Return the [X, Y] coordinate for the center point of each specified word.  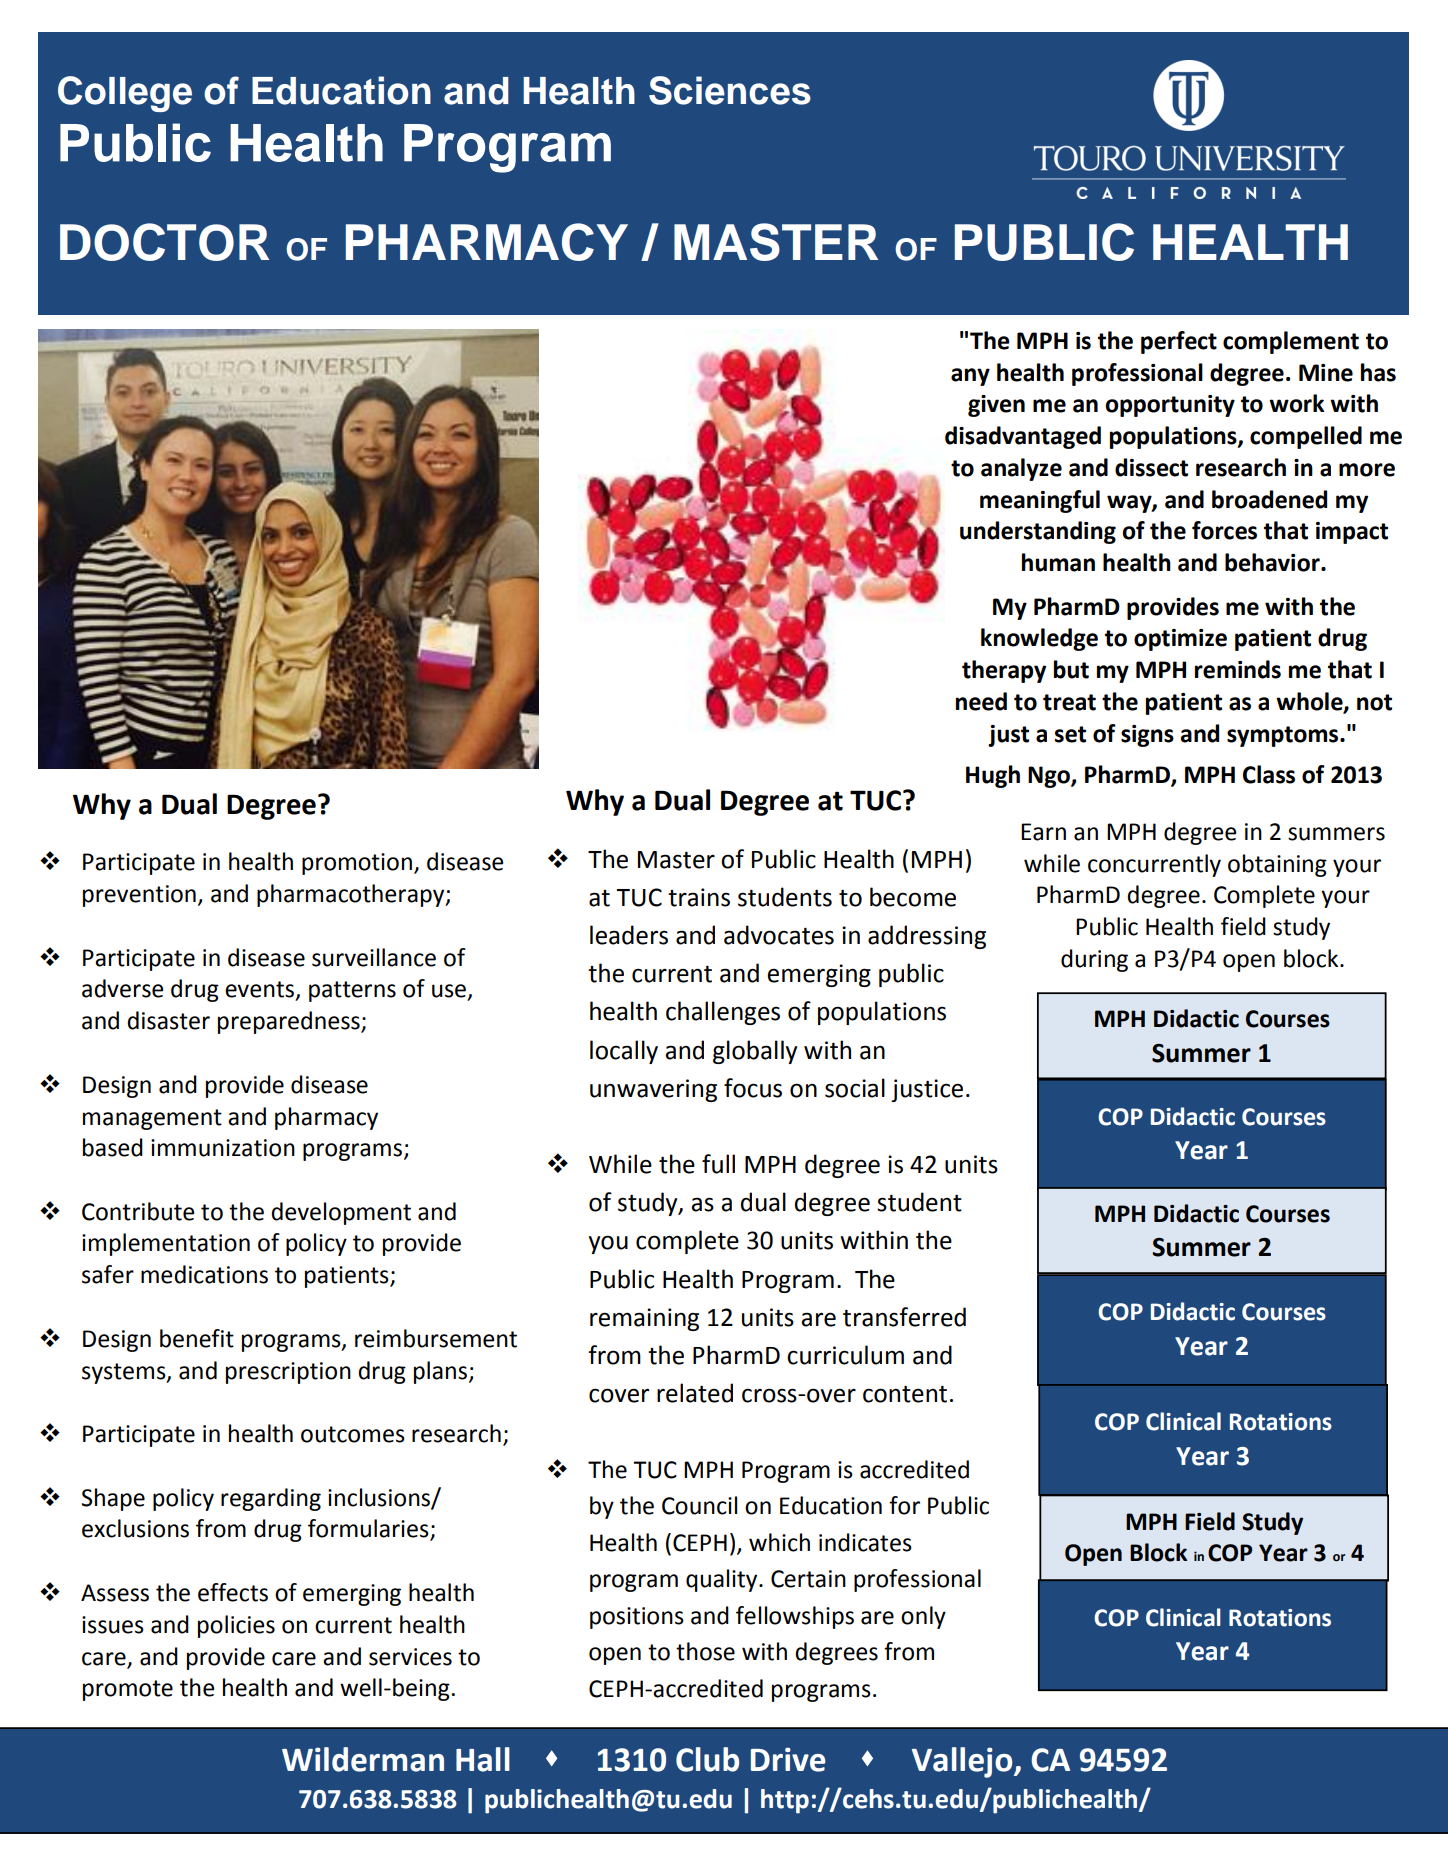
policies [236, 1626]
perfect [1179, 342]
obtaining [1277, 865]
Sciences [730, 90]
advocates [779, 935]
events [261, 990]
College [125, 94]
